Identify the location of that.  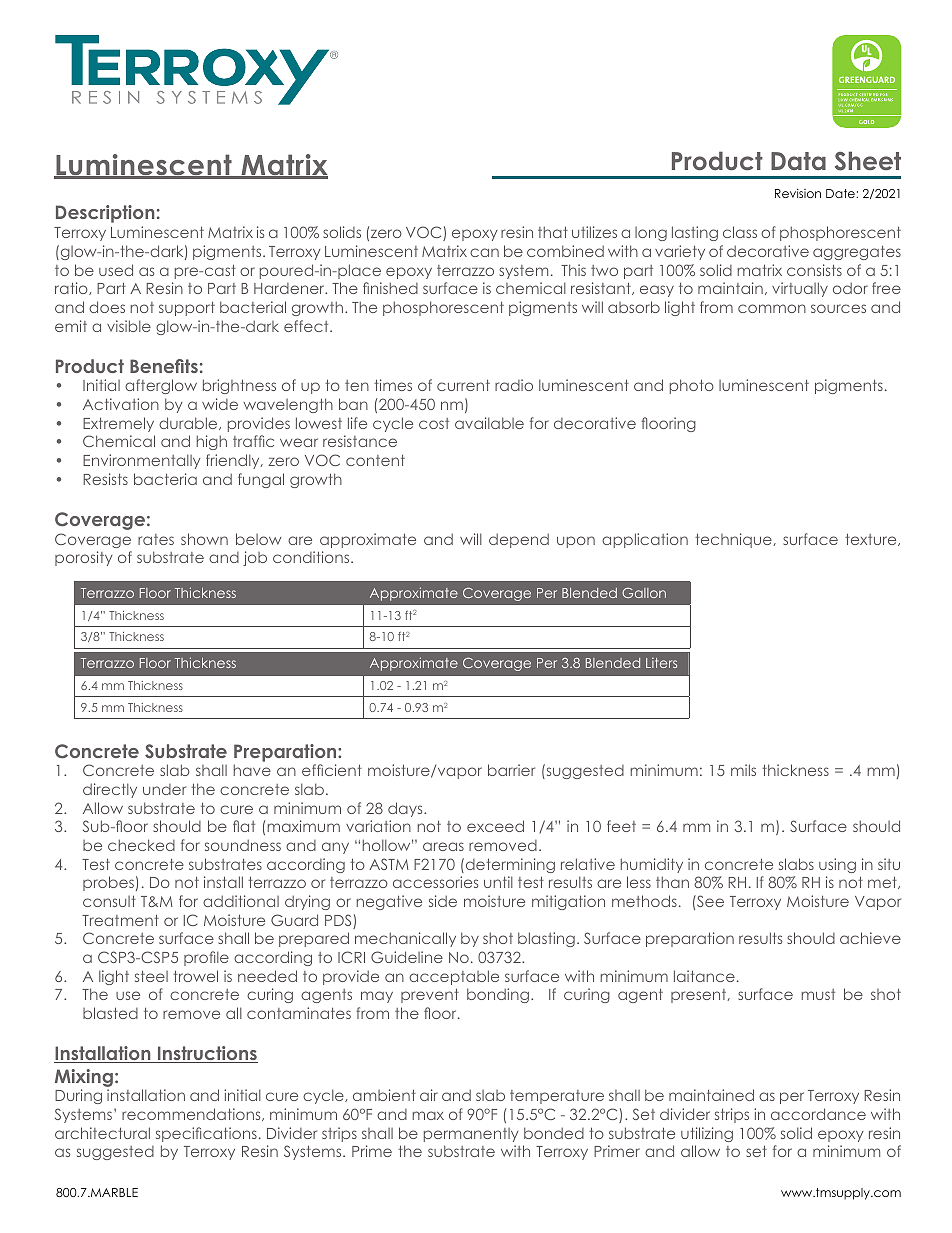
(553, 232).
